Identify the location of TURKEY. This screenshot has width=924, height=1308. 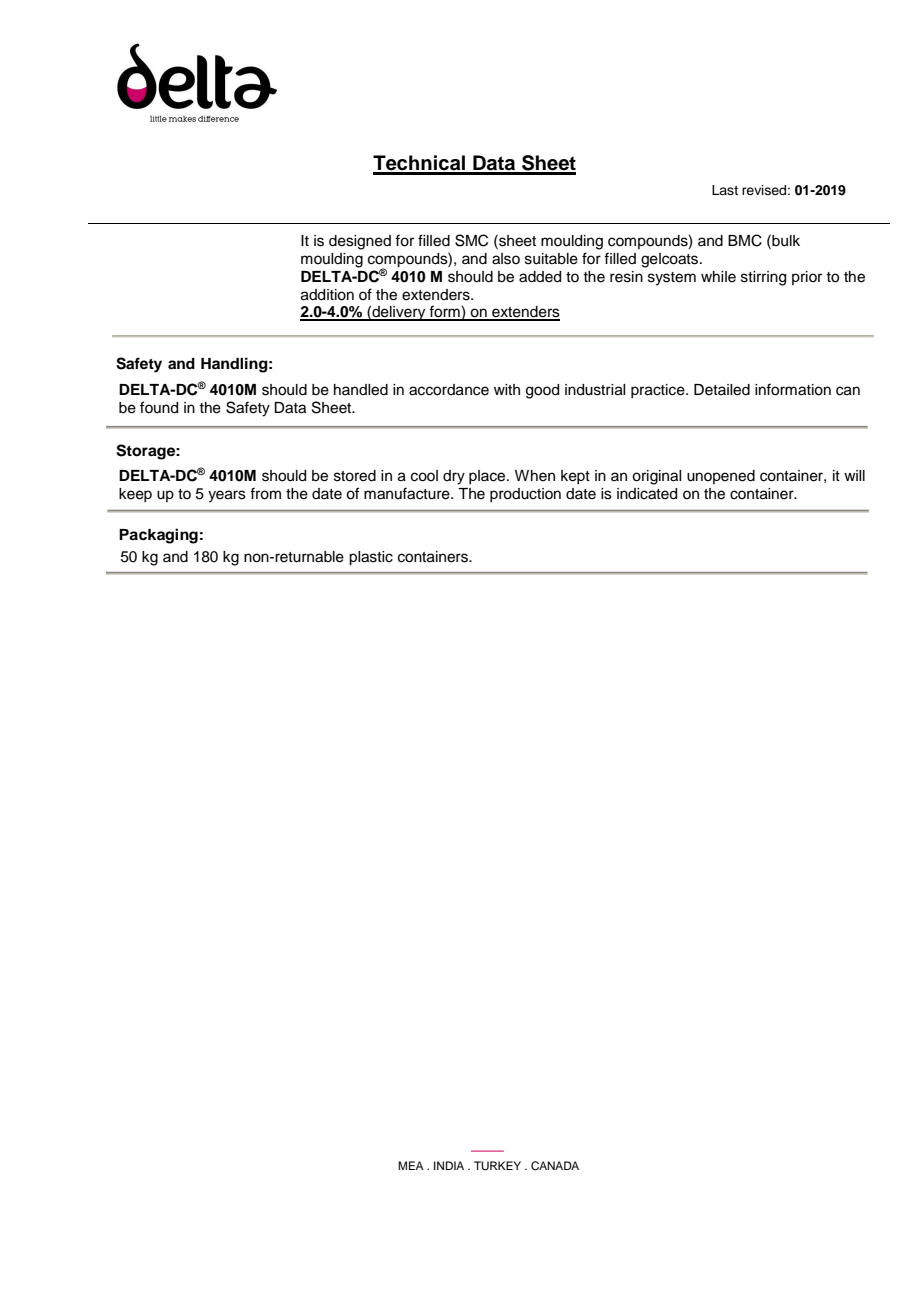
(497, 1166).
